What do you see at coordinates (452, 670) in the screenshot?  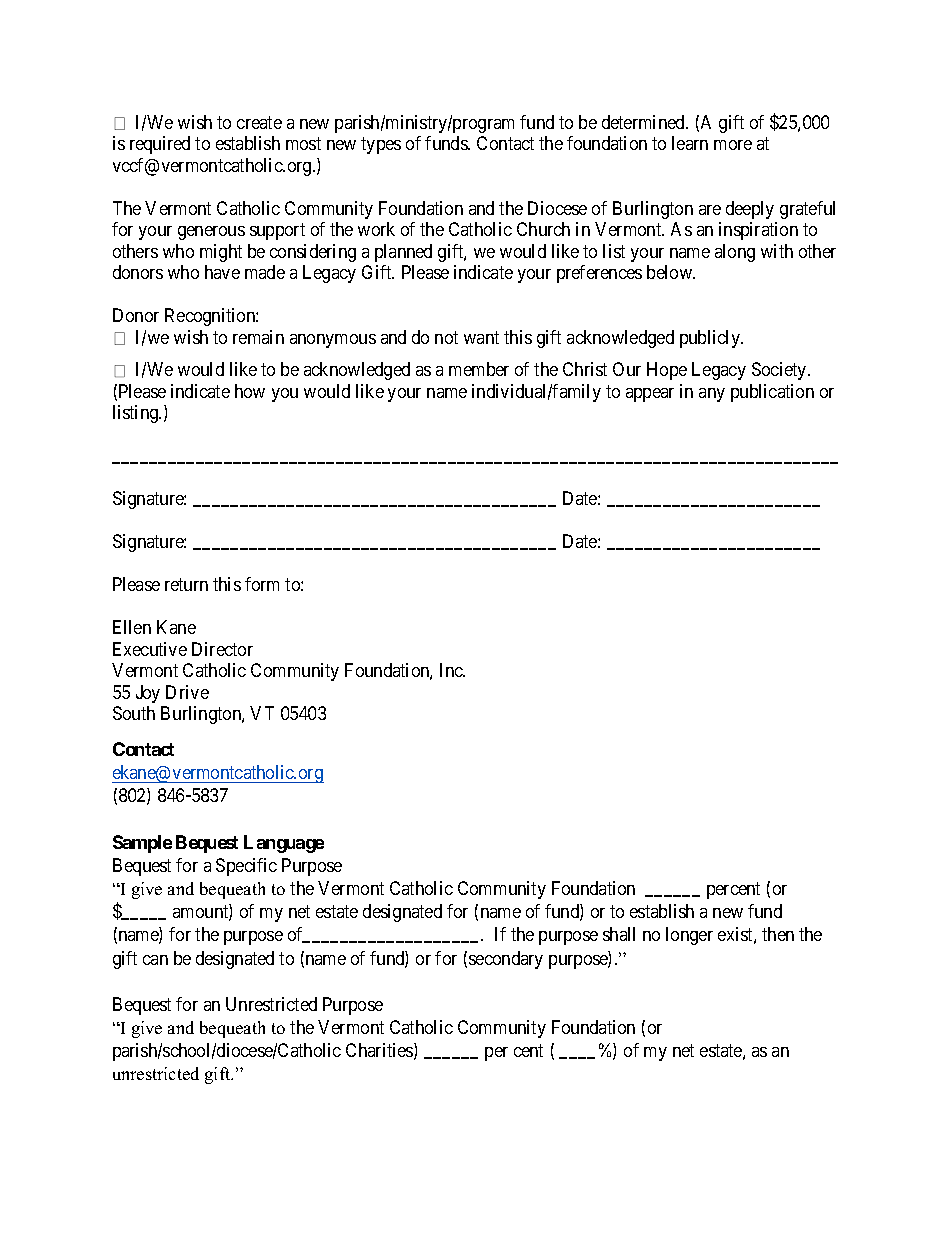 I see `Inc` at bounding box center [452, 670].
